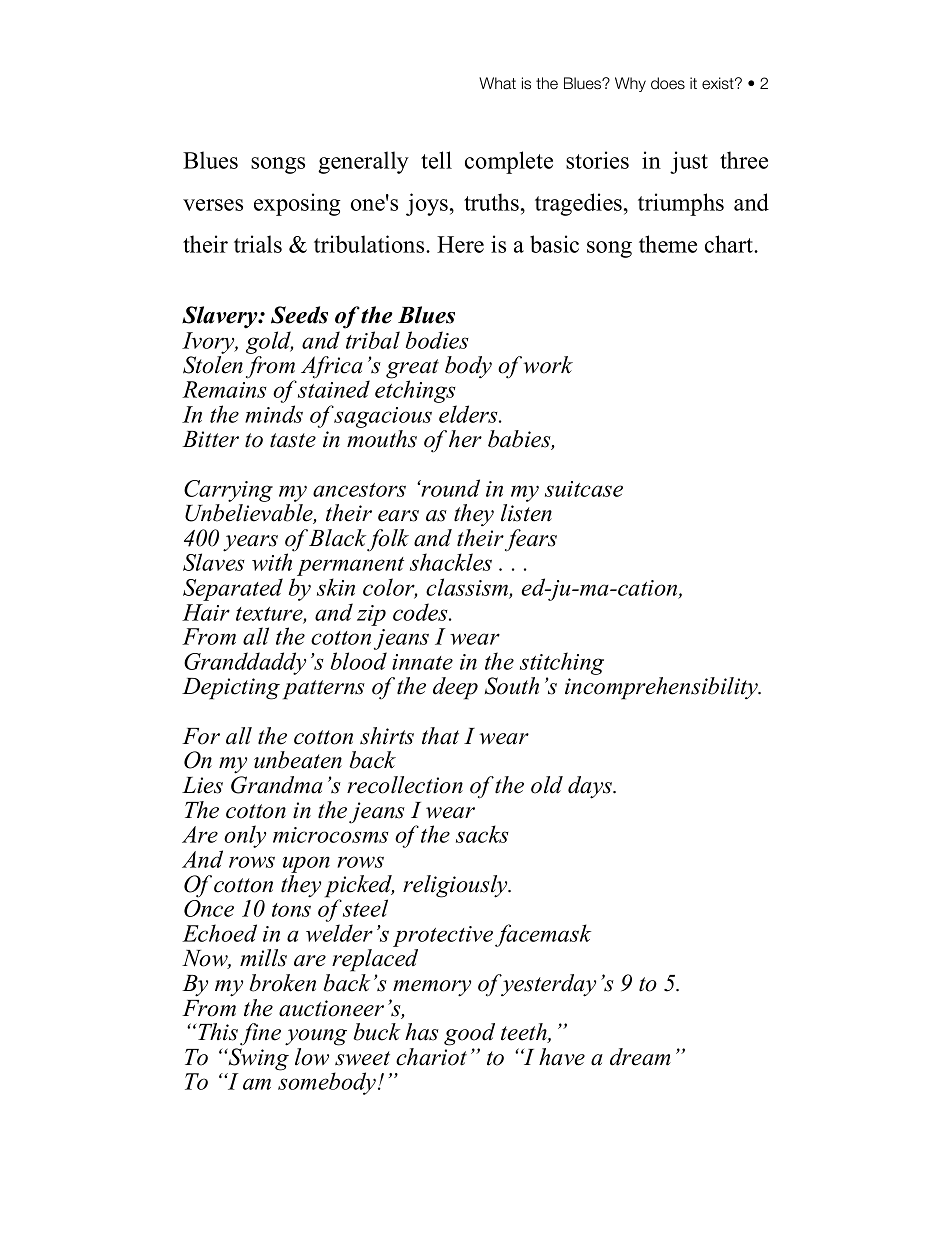 This screenshot has width=952, height=1245. Describe the element at coordinates (526, 513) in the screenshot. I see `listen` at that location.
